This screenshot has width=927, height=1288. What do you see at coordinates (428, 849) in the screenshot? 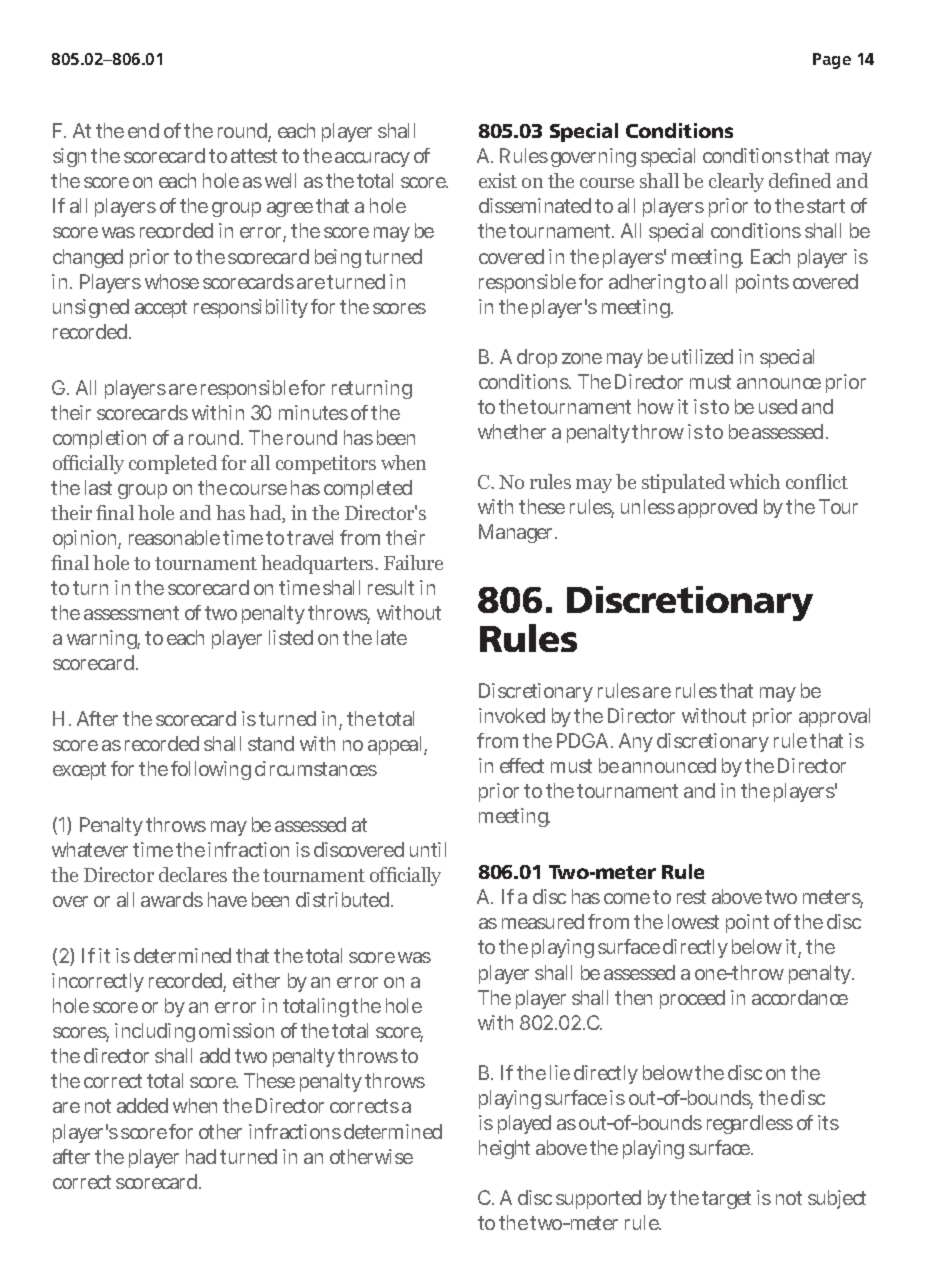
I see `until` at bounding box center [428, 849].
